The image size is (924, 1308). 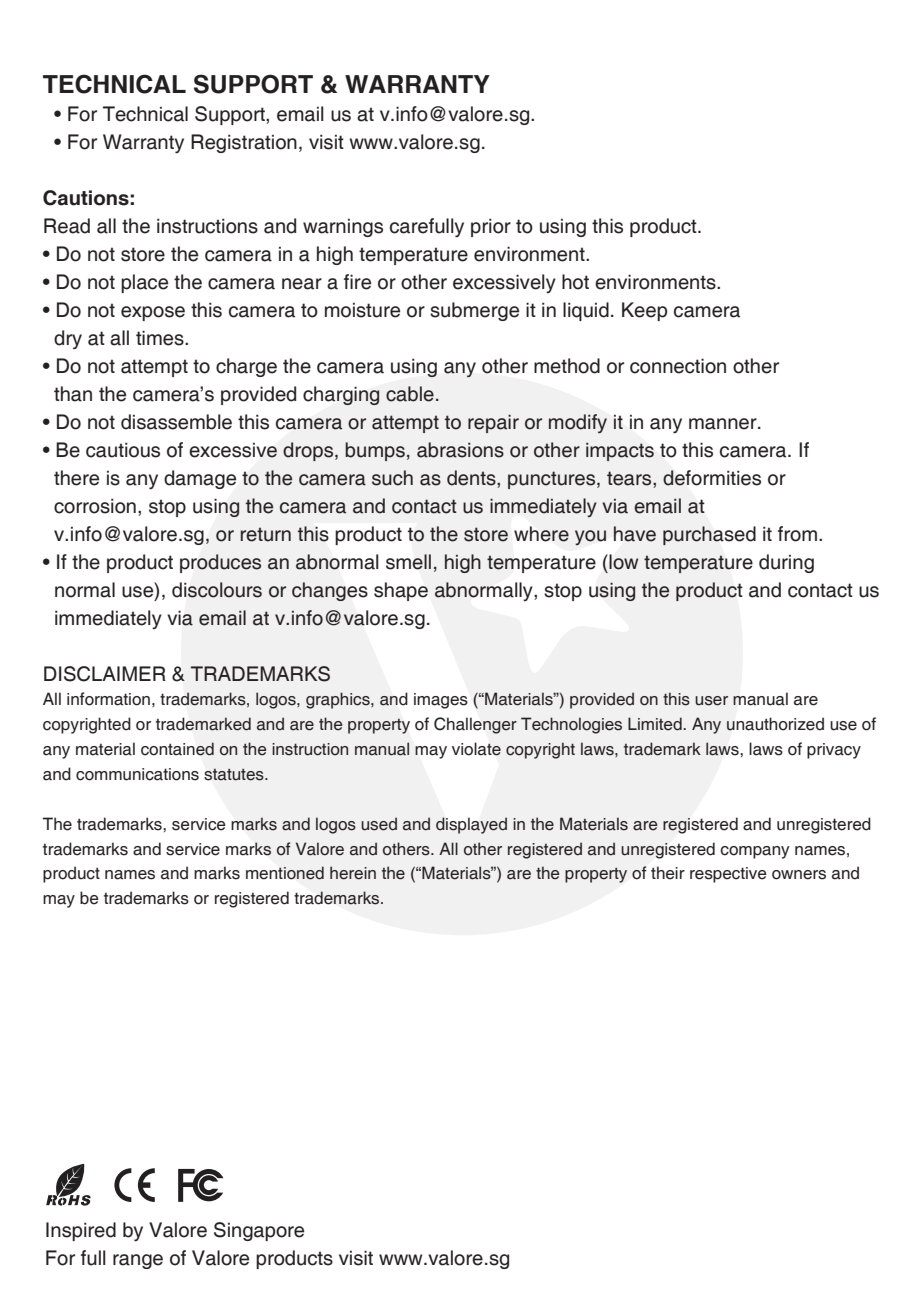 I want to click on contained, so click(x=177, y=749).
